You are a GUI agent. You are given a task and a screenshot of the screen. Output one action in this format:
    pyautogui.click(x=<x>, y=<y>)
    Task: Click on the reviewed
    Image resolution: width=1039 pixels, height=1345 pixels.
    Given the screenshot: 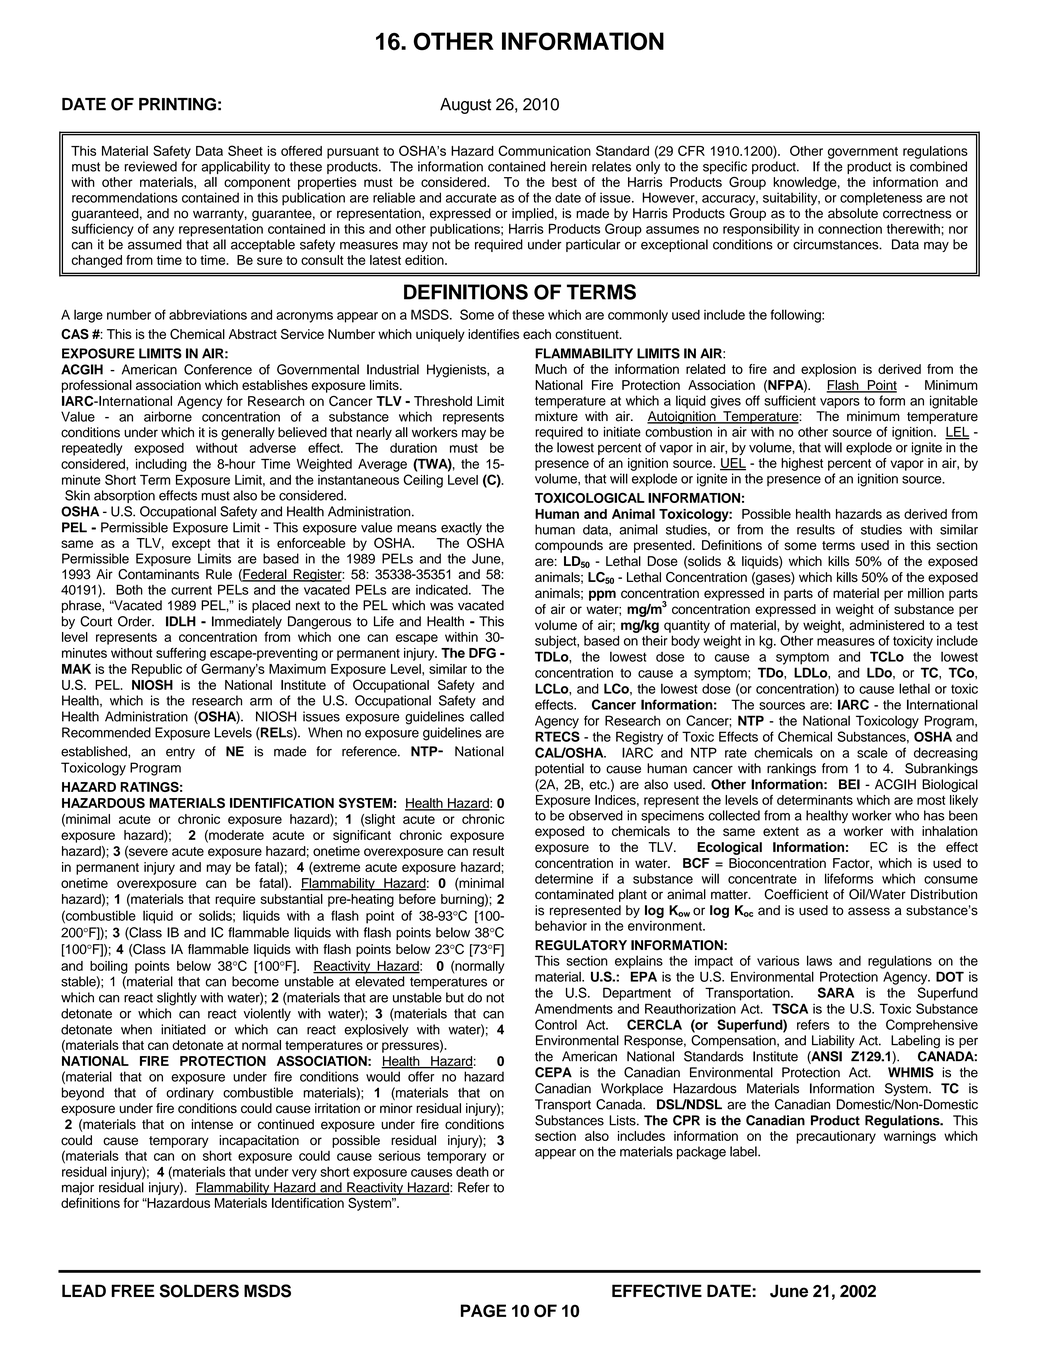 What is the action you would take?
    pyautogui.click(x=151, y=166)
